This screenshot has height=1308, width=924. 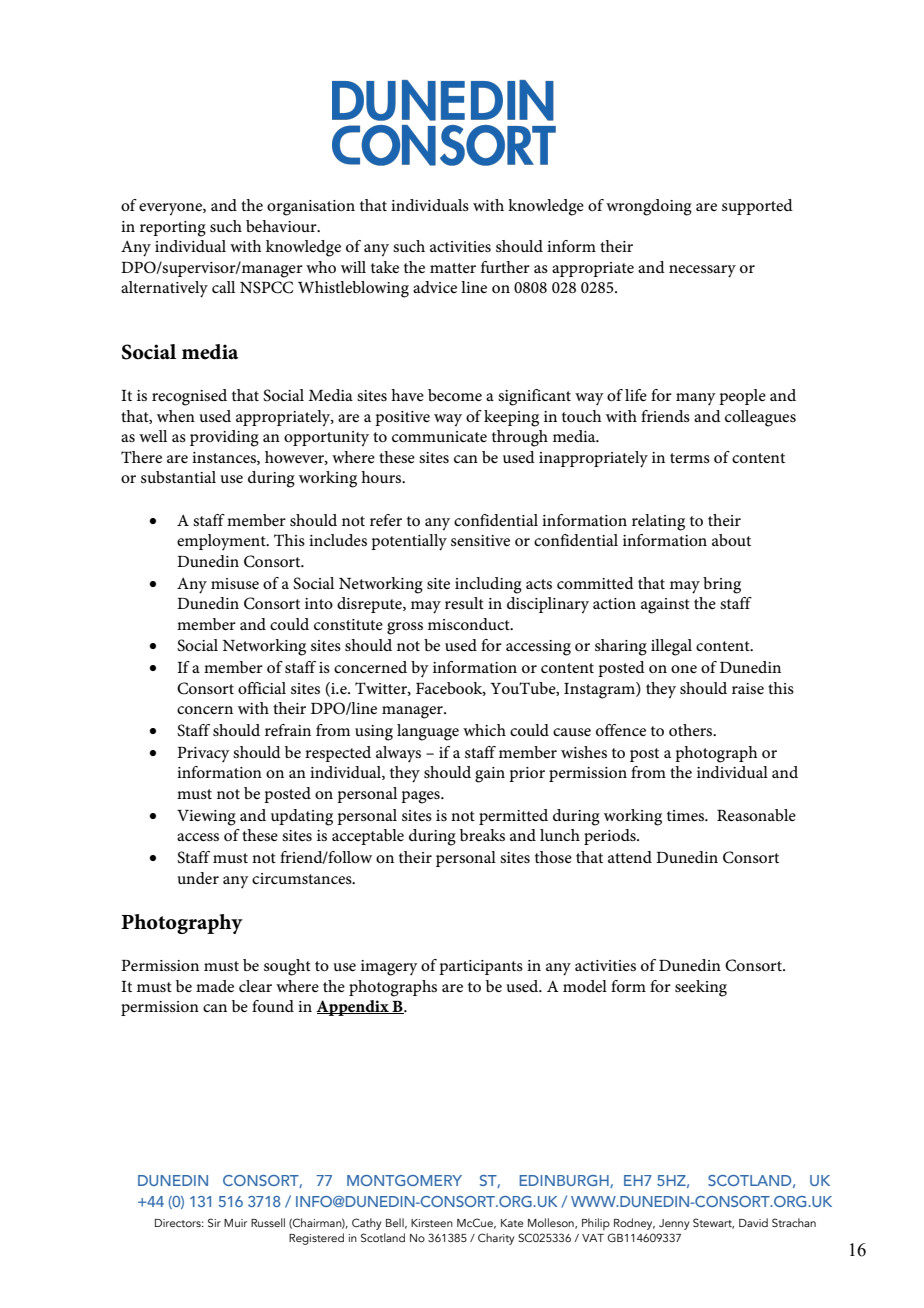 I want to click on reporting, so click(x=173, y=229).
